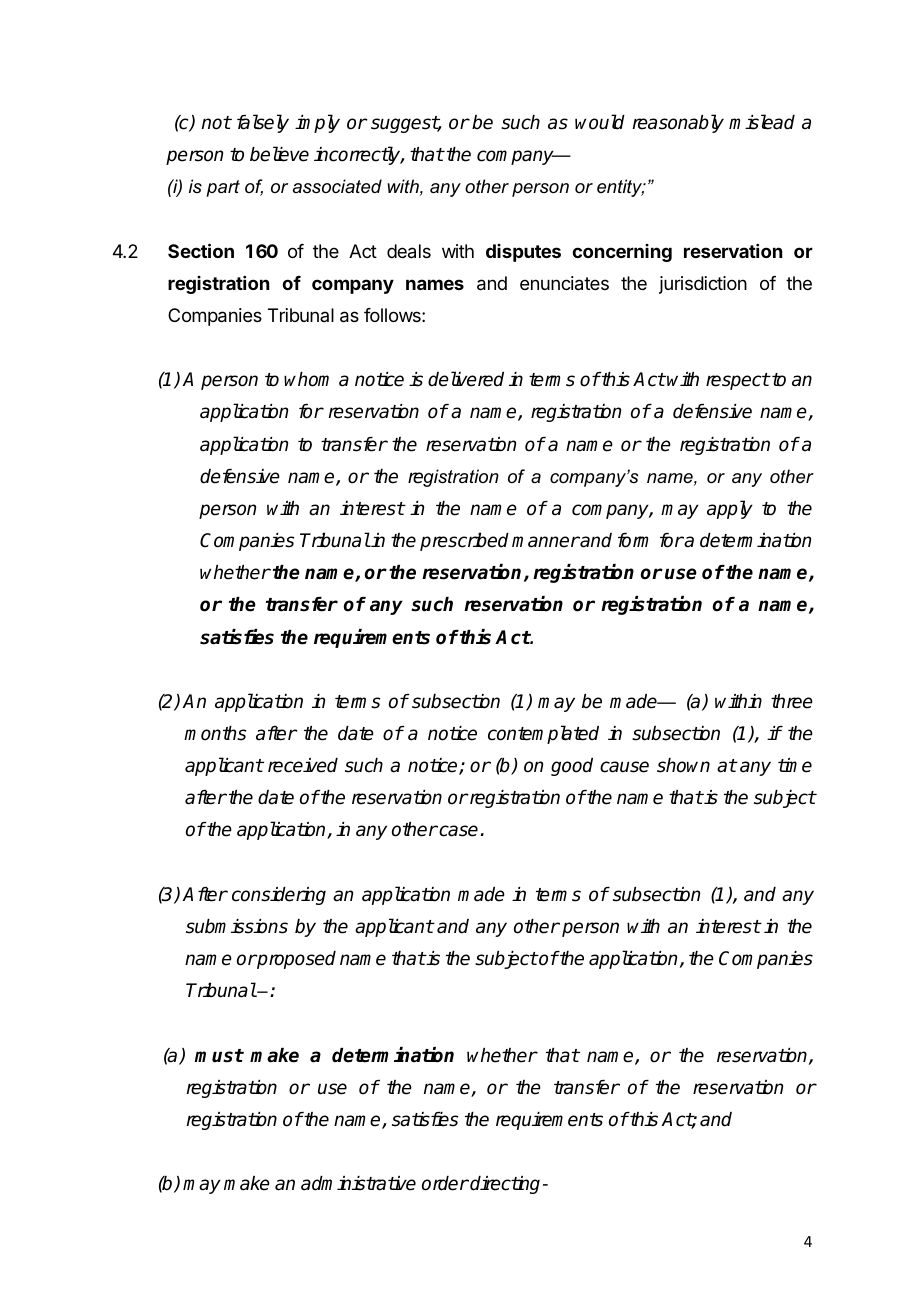 The image size is (924, 1308). Describe the element at coordinates (358, 1183) in the screenshot. I see `administrative` at that location.
